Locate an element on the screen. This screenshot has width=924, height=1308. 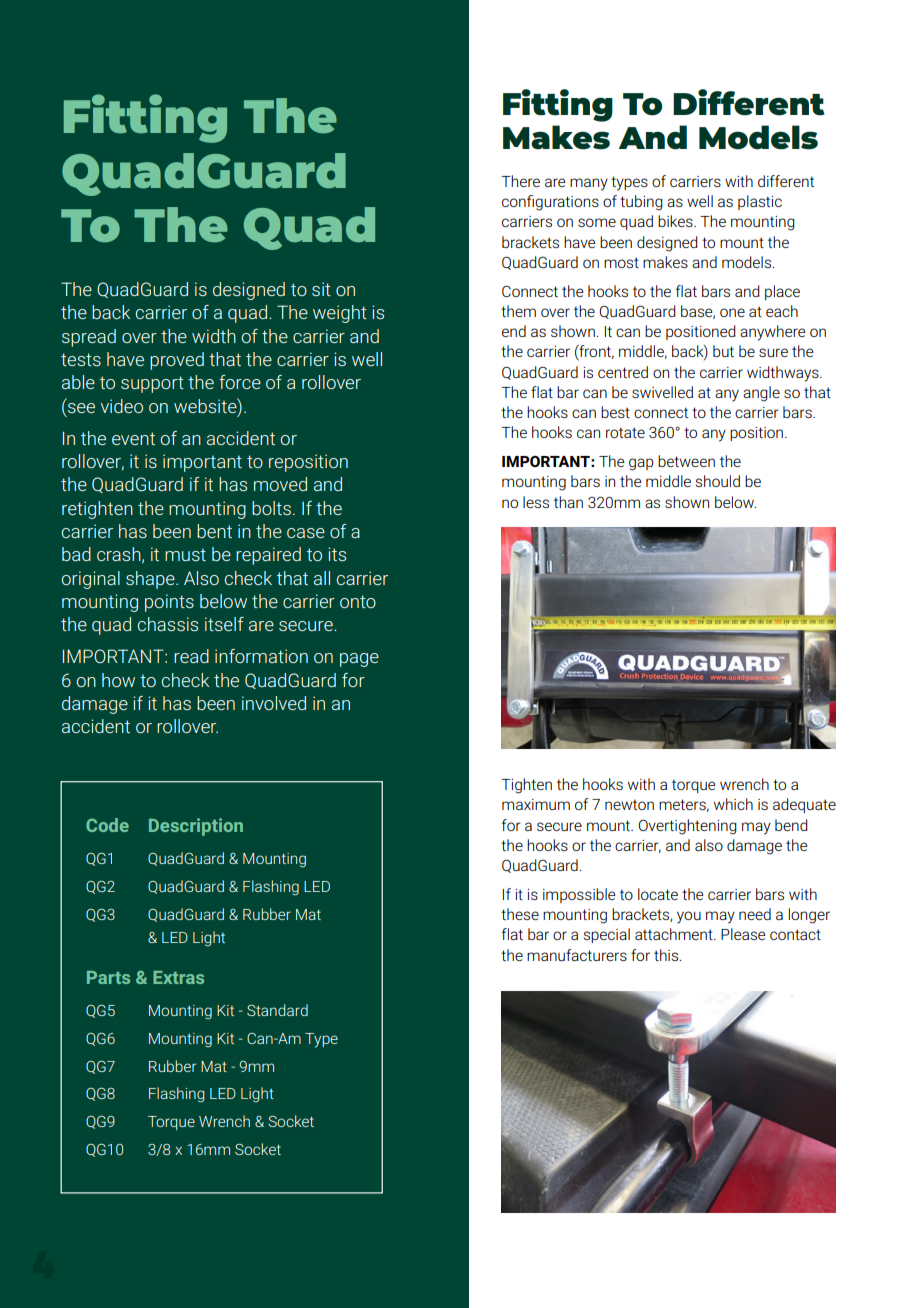
page is located at coordinates (359, 660).
